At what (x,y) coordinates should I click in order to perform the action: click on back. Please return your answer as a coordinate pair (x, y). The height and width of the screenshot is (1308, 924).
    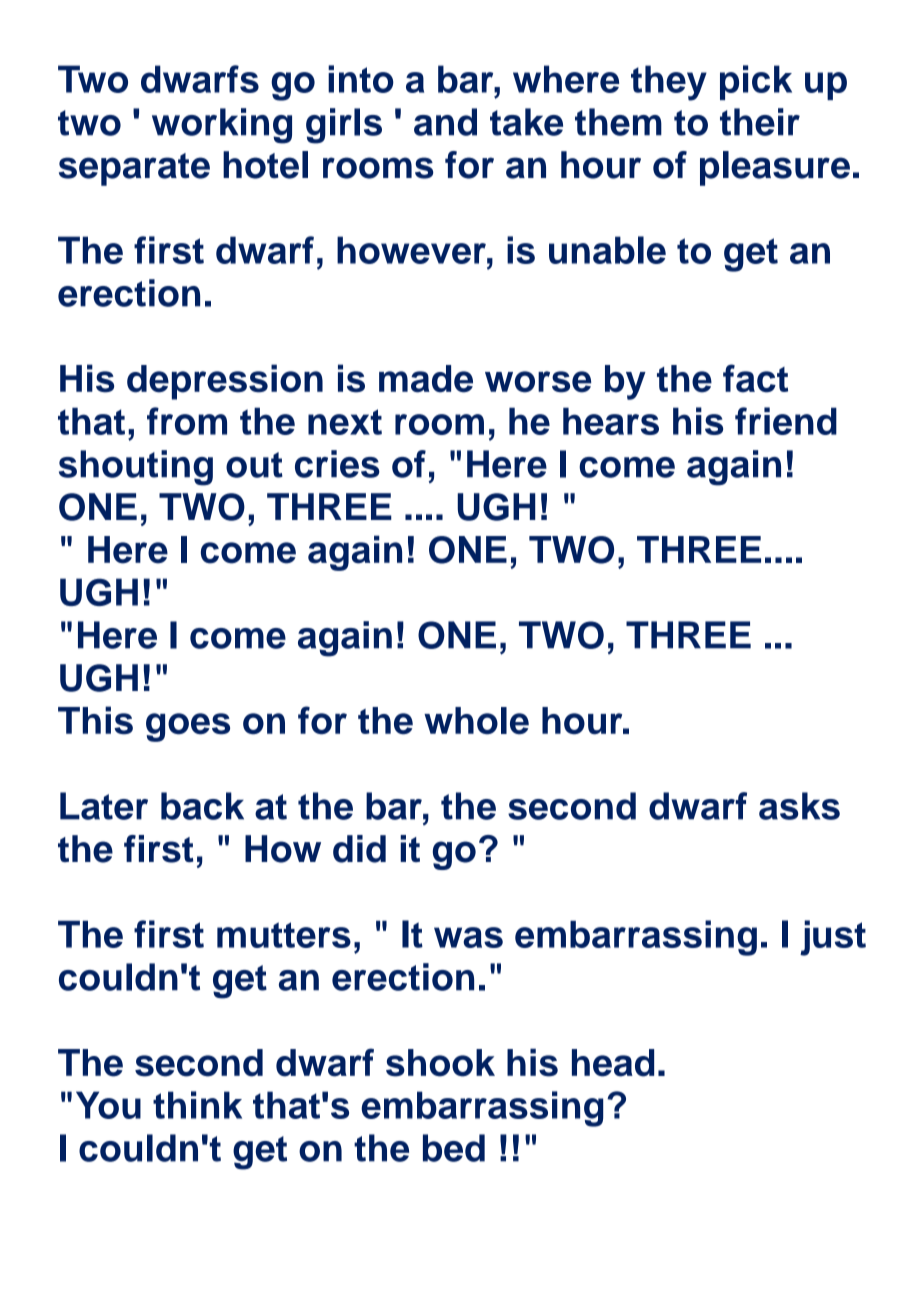
    Looking at the image, I should click on (202, 806).
